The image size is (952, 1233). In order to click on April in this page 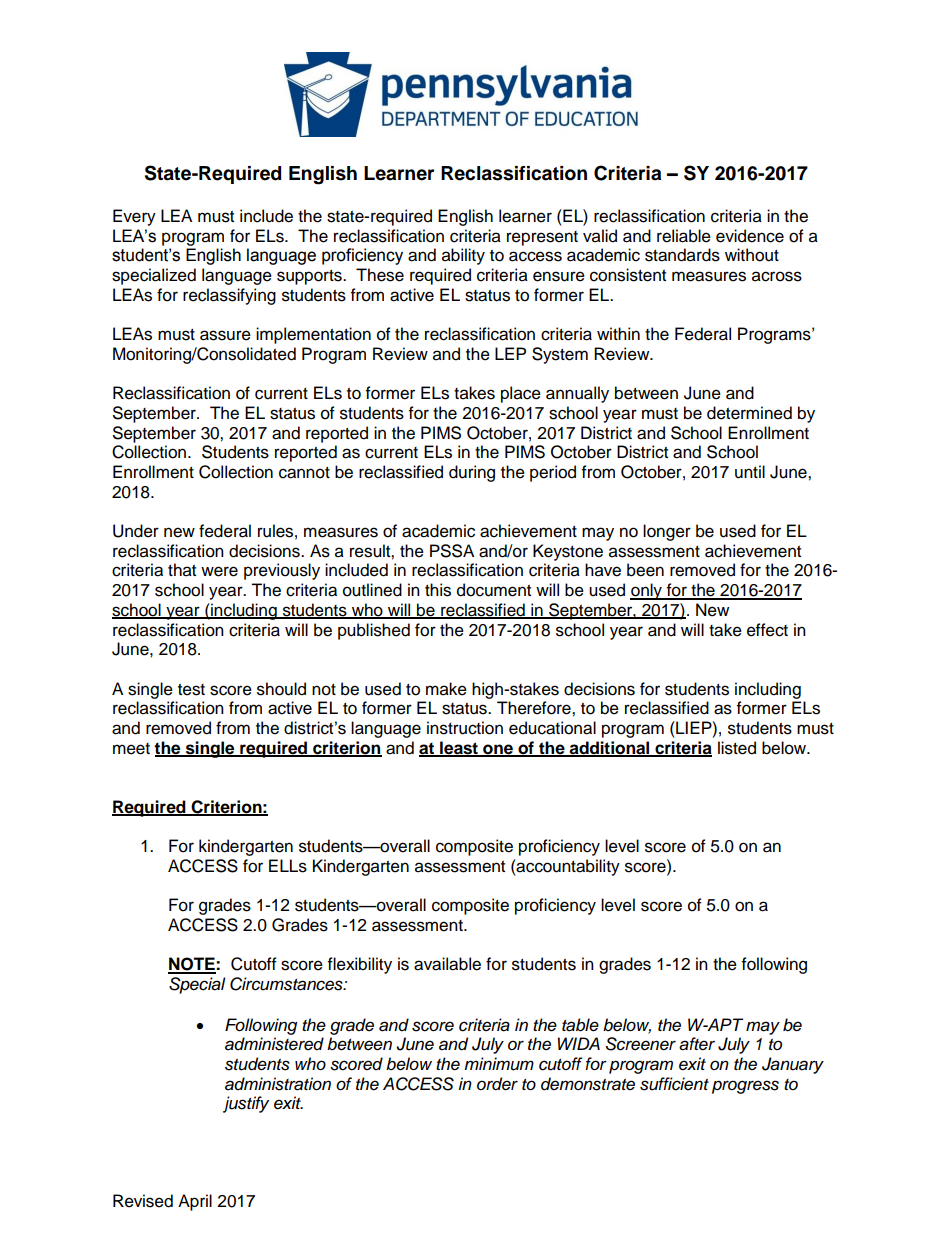, I will do `click(195, 1202)`.
